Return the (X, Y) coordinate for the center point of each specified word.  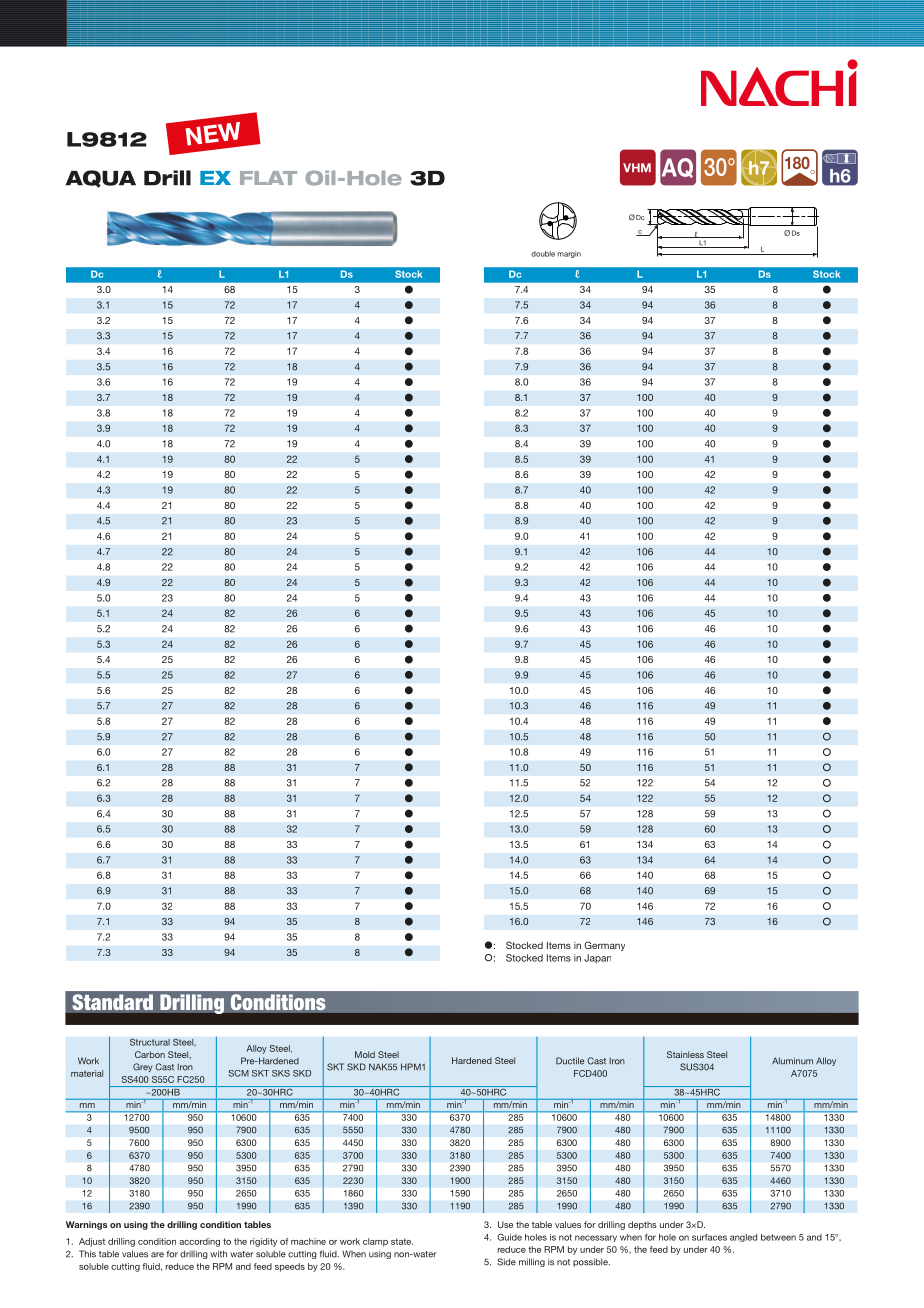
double (543, 254)
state (402, 1241)
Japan (597, 959)
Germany (604, 946)
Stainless (685, 1054)
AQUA (100, 179)
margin (569, 254)
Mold (365, 1054)
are (157, 1255)
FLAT (268, 178)
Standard (112, 1002)
